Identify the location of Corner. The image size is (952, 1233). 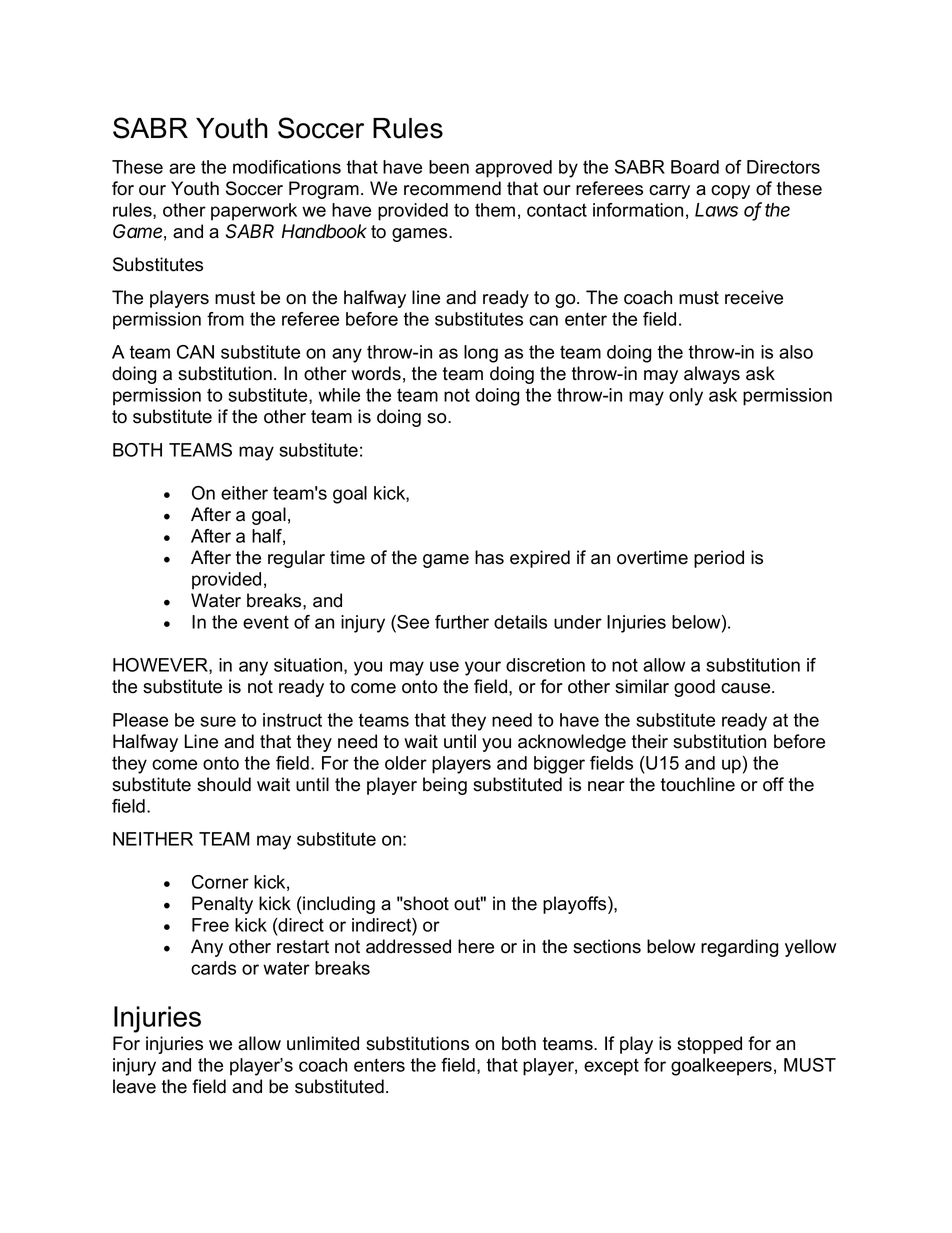
(220, 882).
